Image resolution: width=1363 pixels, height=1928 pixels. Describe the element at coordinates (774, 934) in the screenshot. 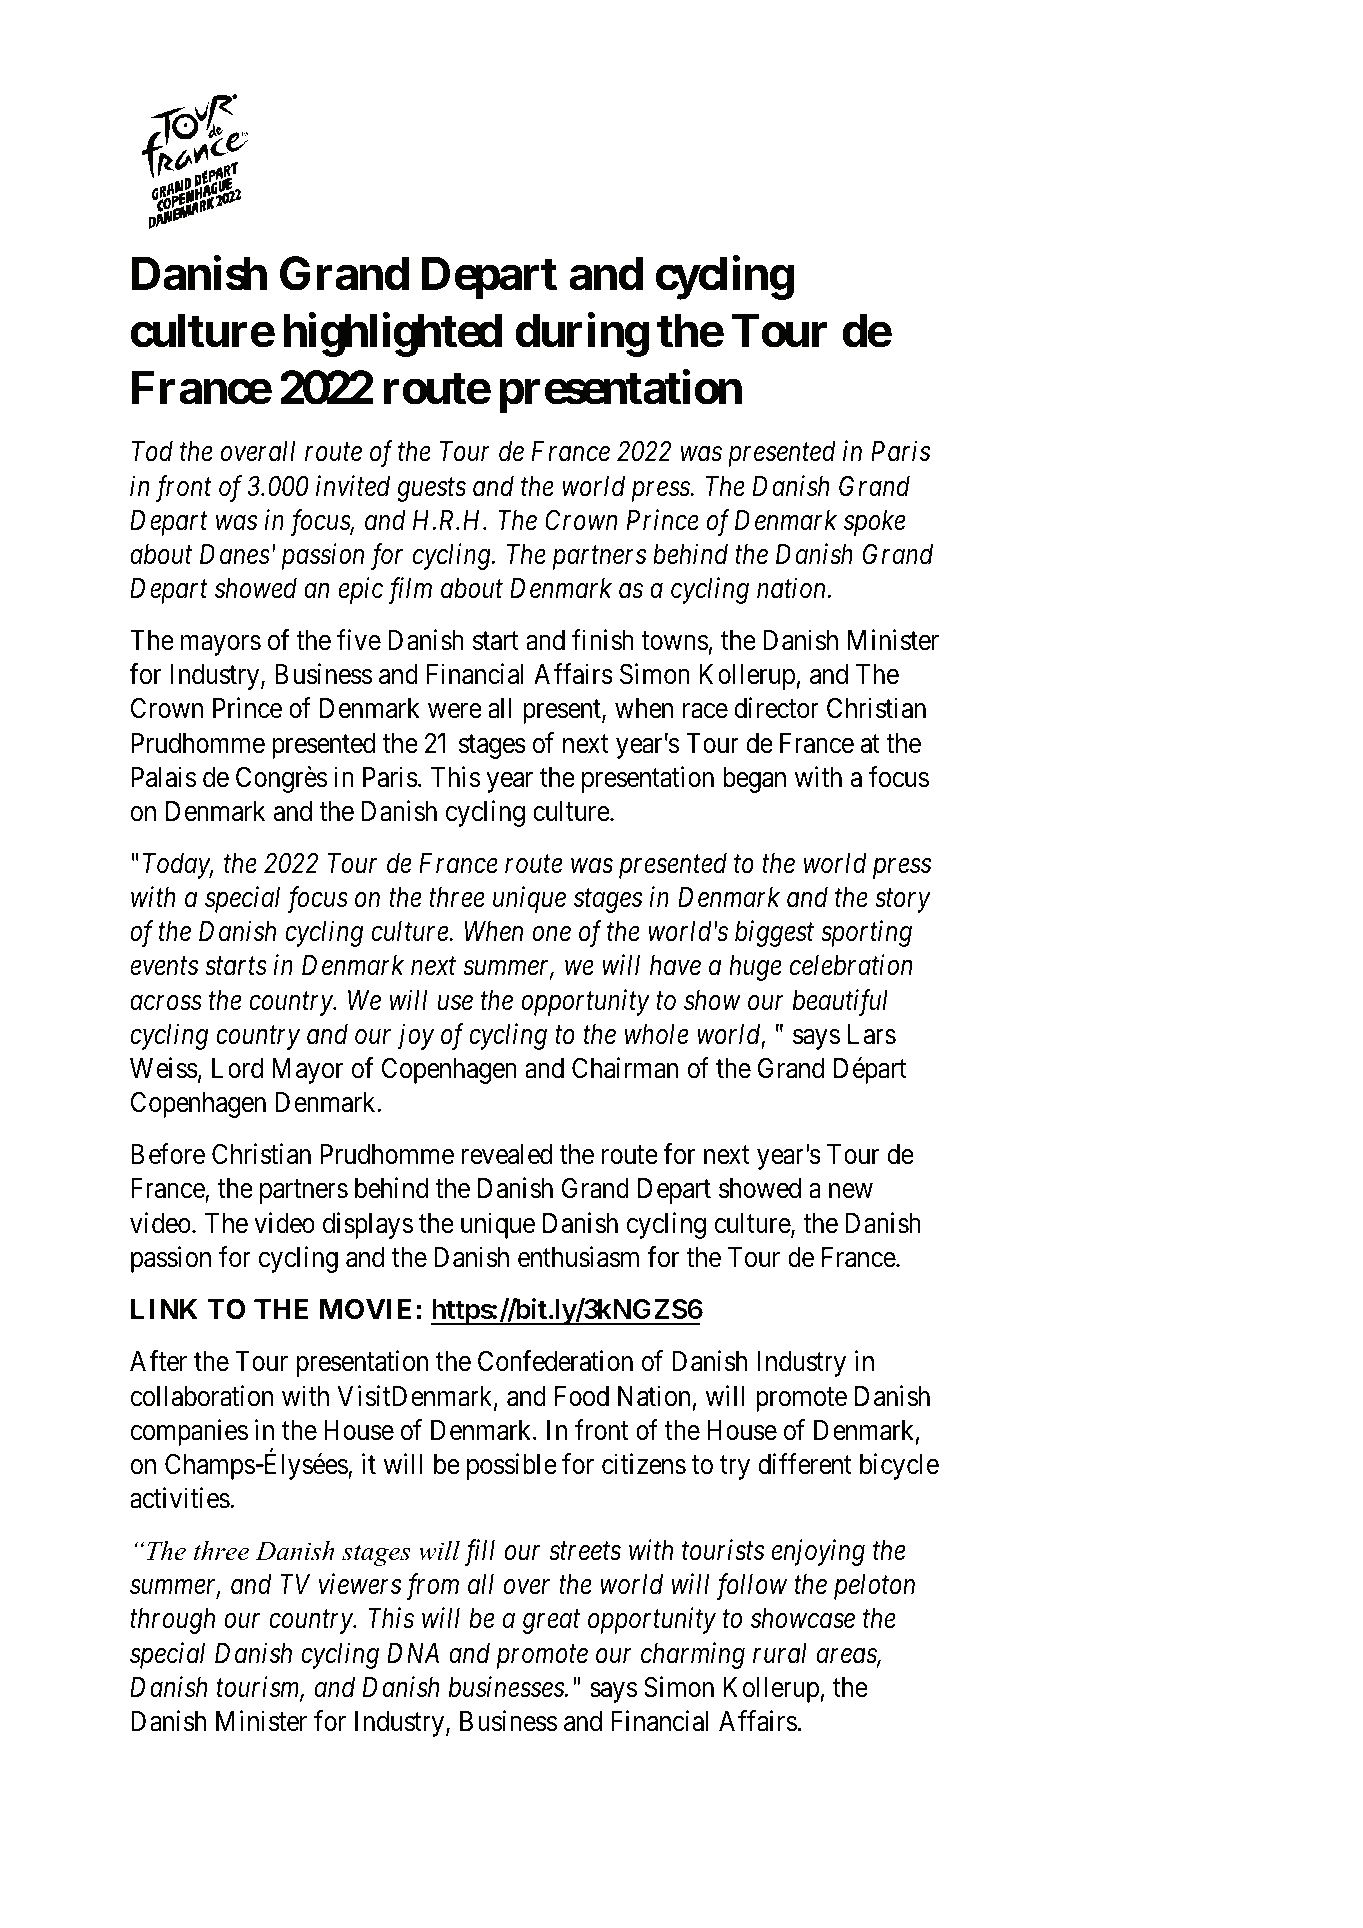

I see `biggest` at that location.
